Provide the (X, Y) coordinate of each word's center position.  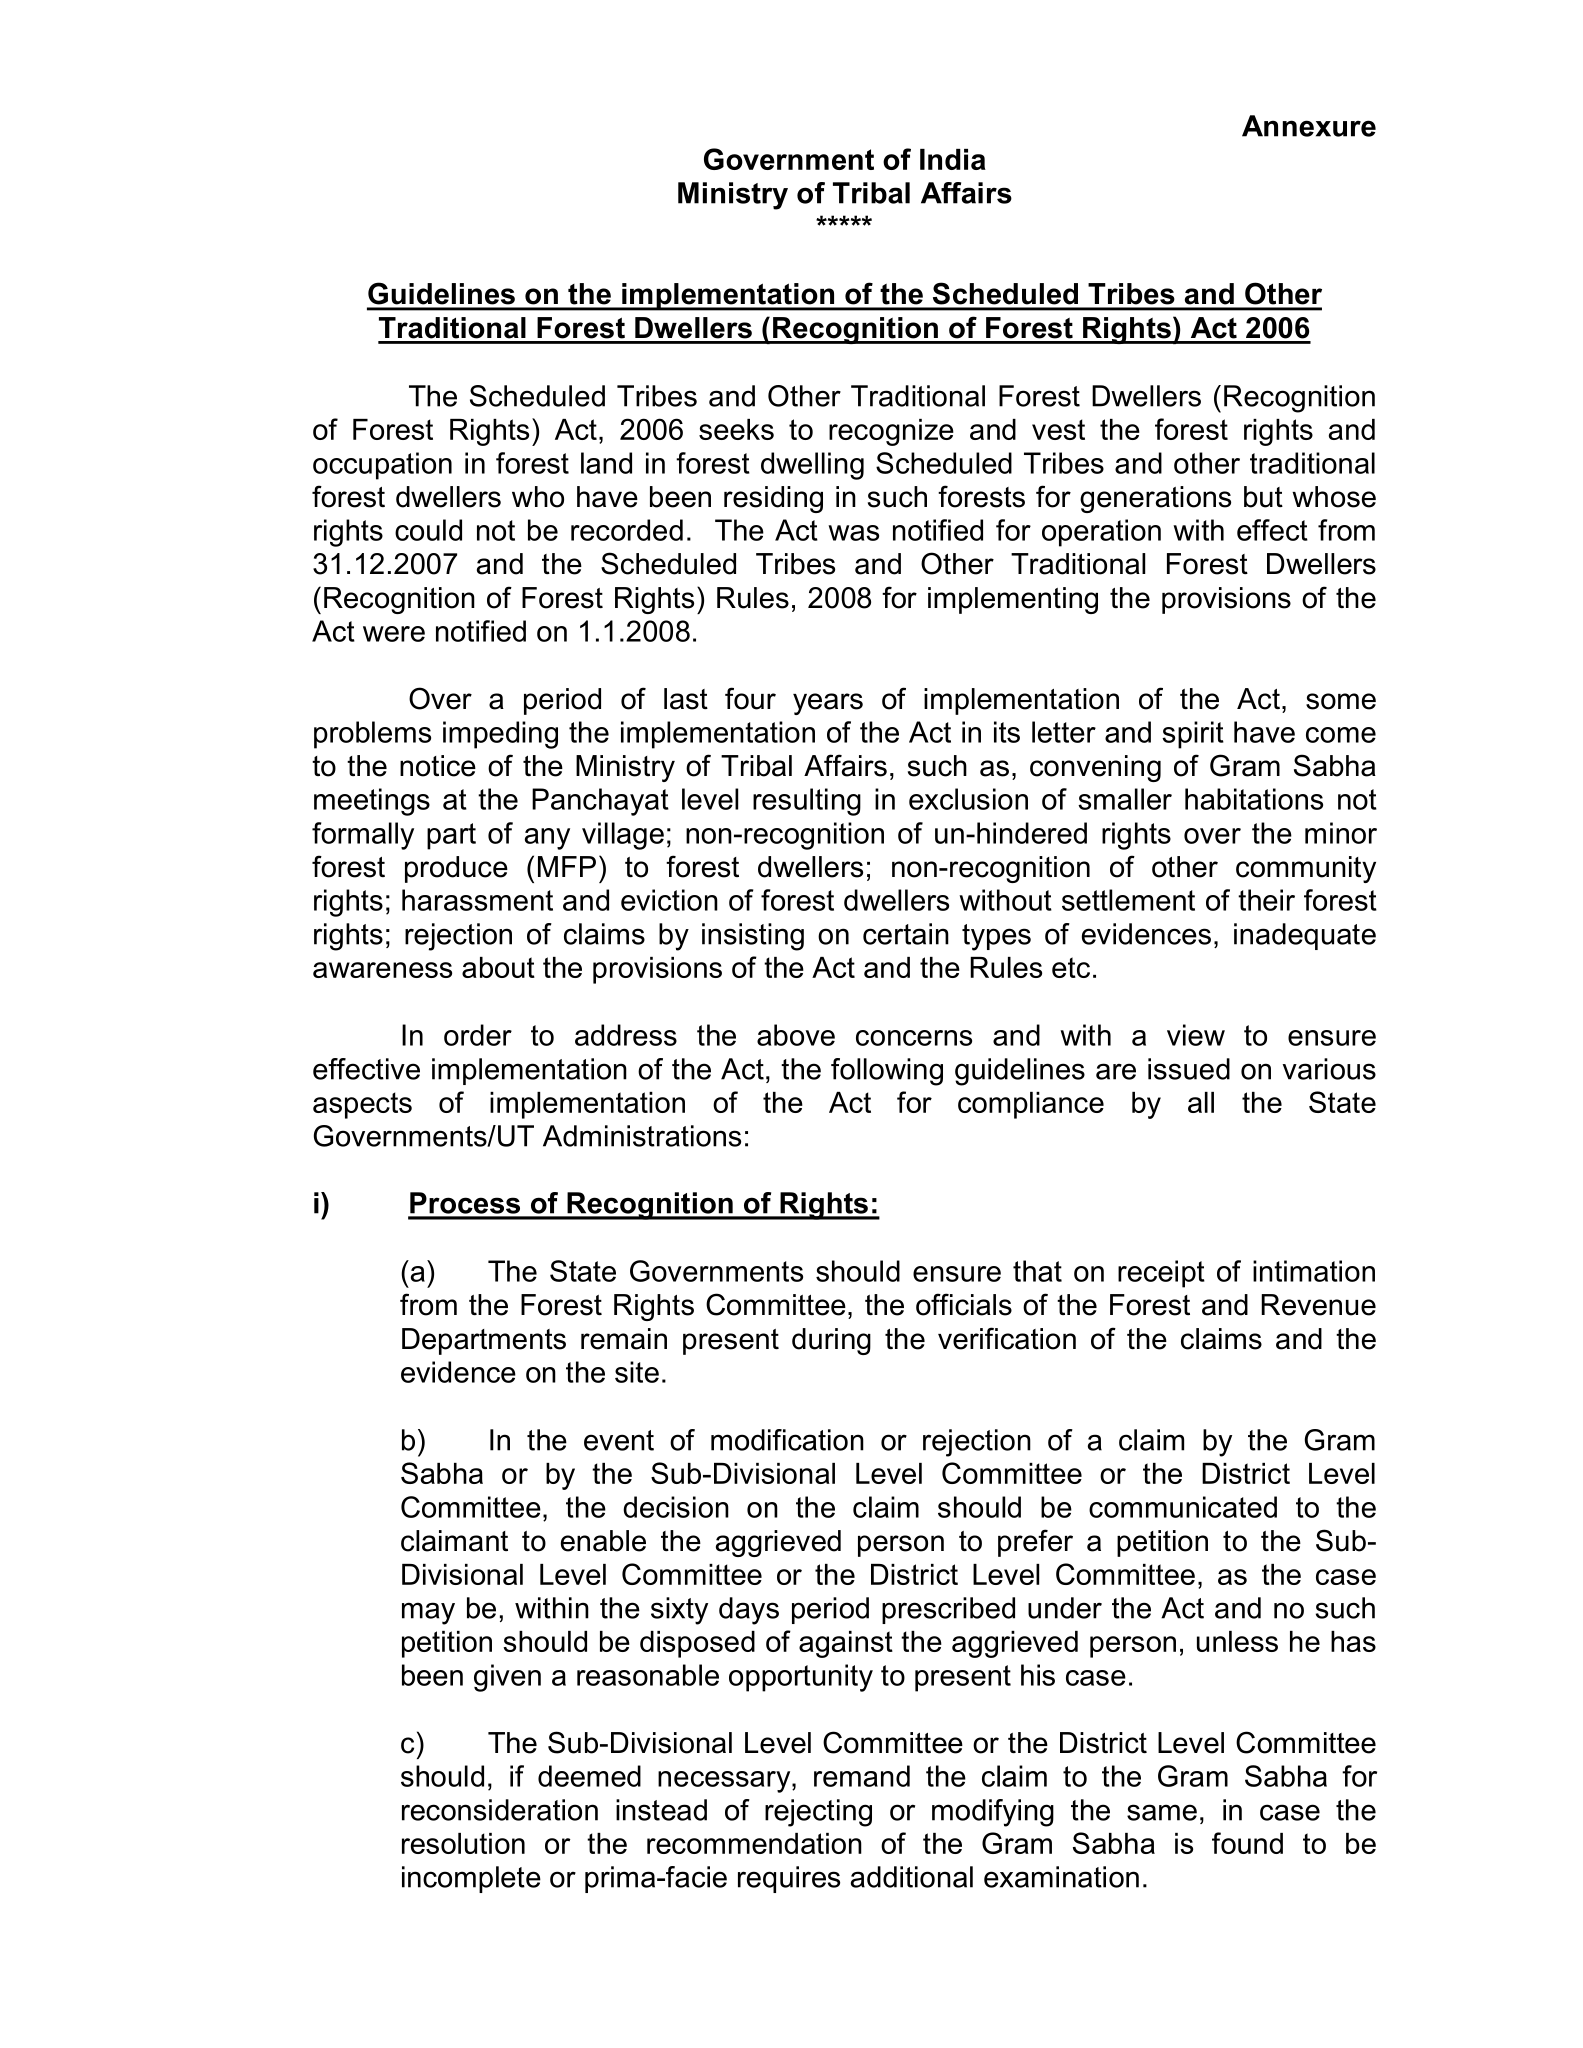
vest (1058, 429)
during (831, 1341)
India (953, 159)
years (828, 704)
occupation (382, 466)
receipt (1161, 1274)
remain (624, 1339)
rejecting (818, 1813)
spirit (1193, 735)
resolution (463, 1843)
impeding (500, 735)
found (1247, 1843)
